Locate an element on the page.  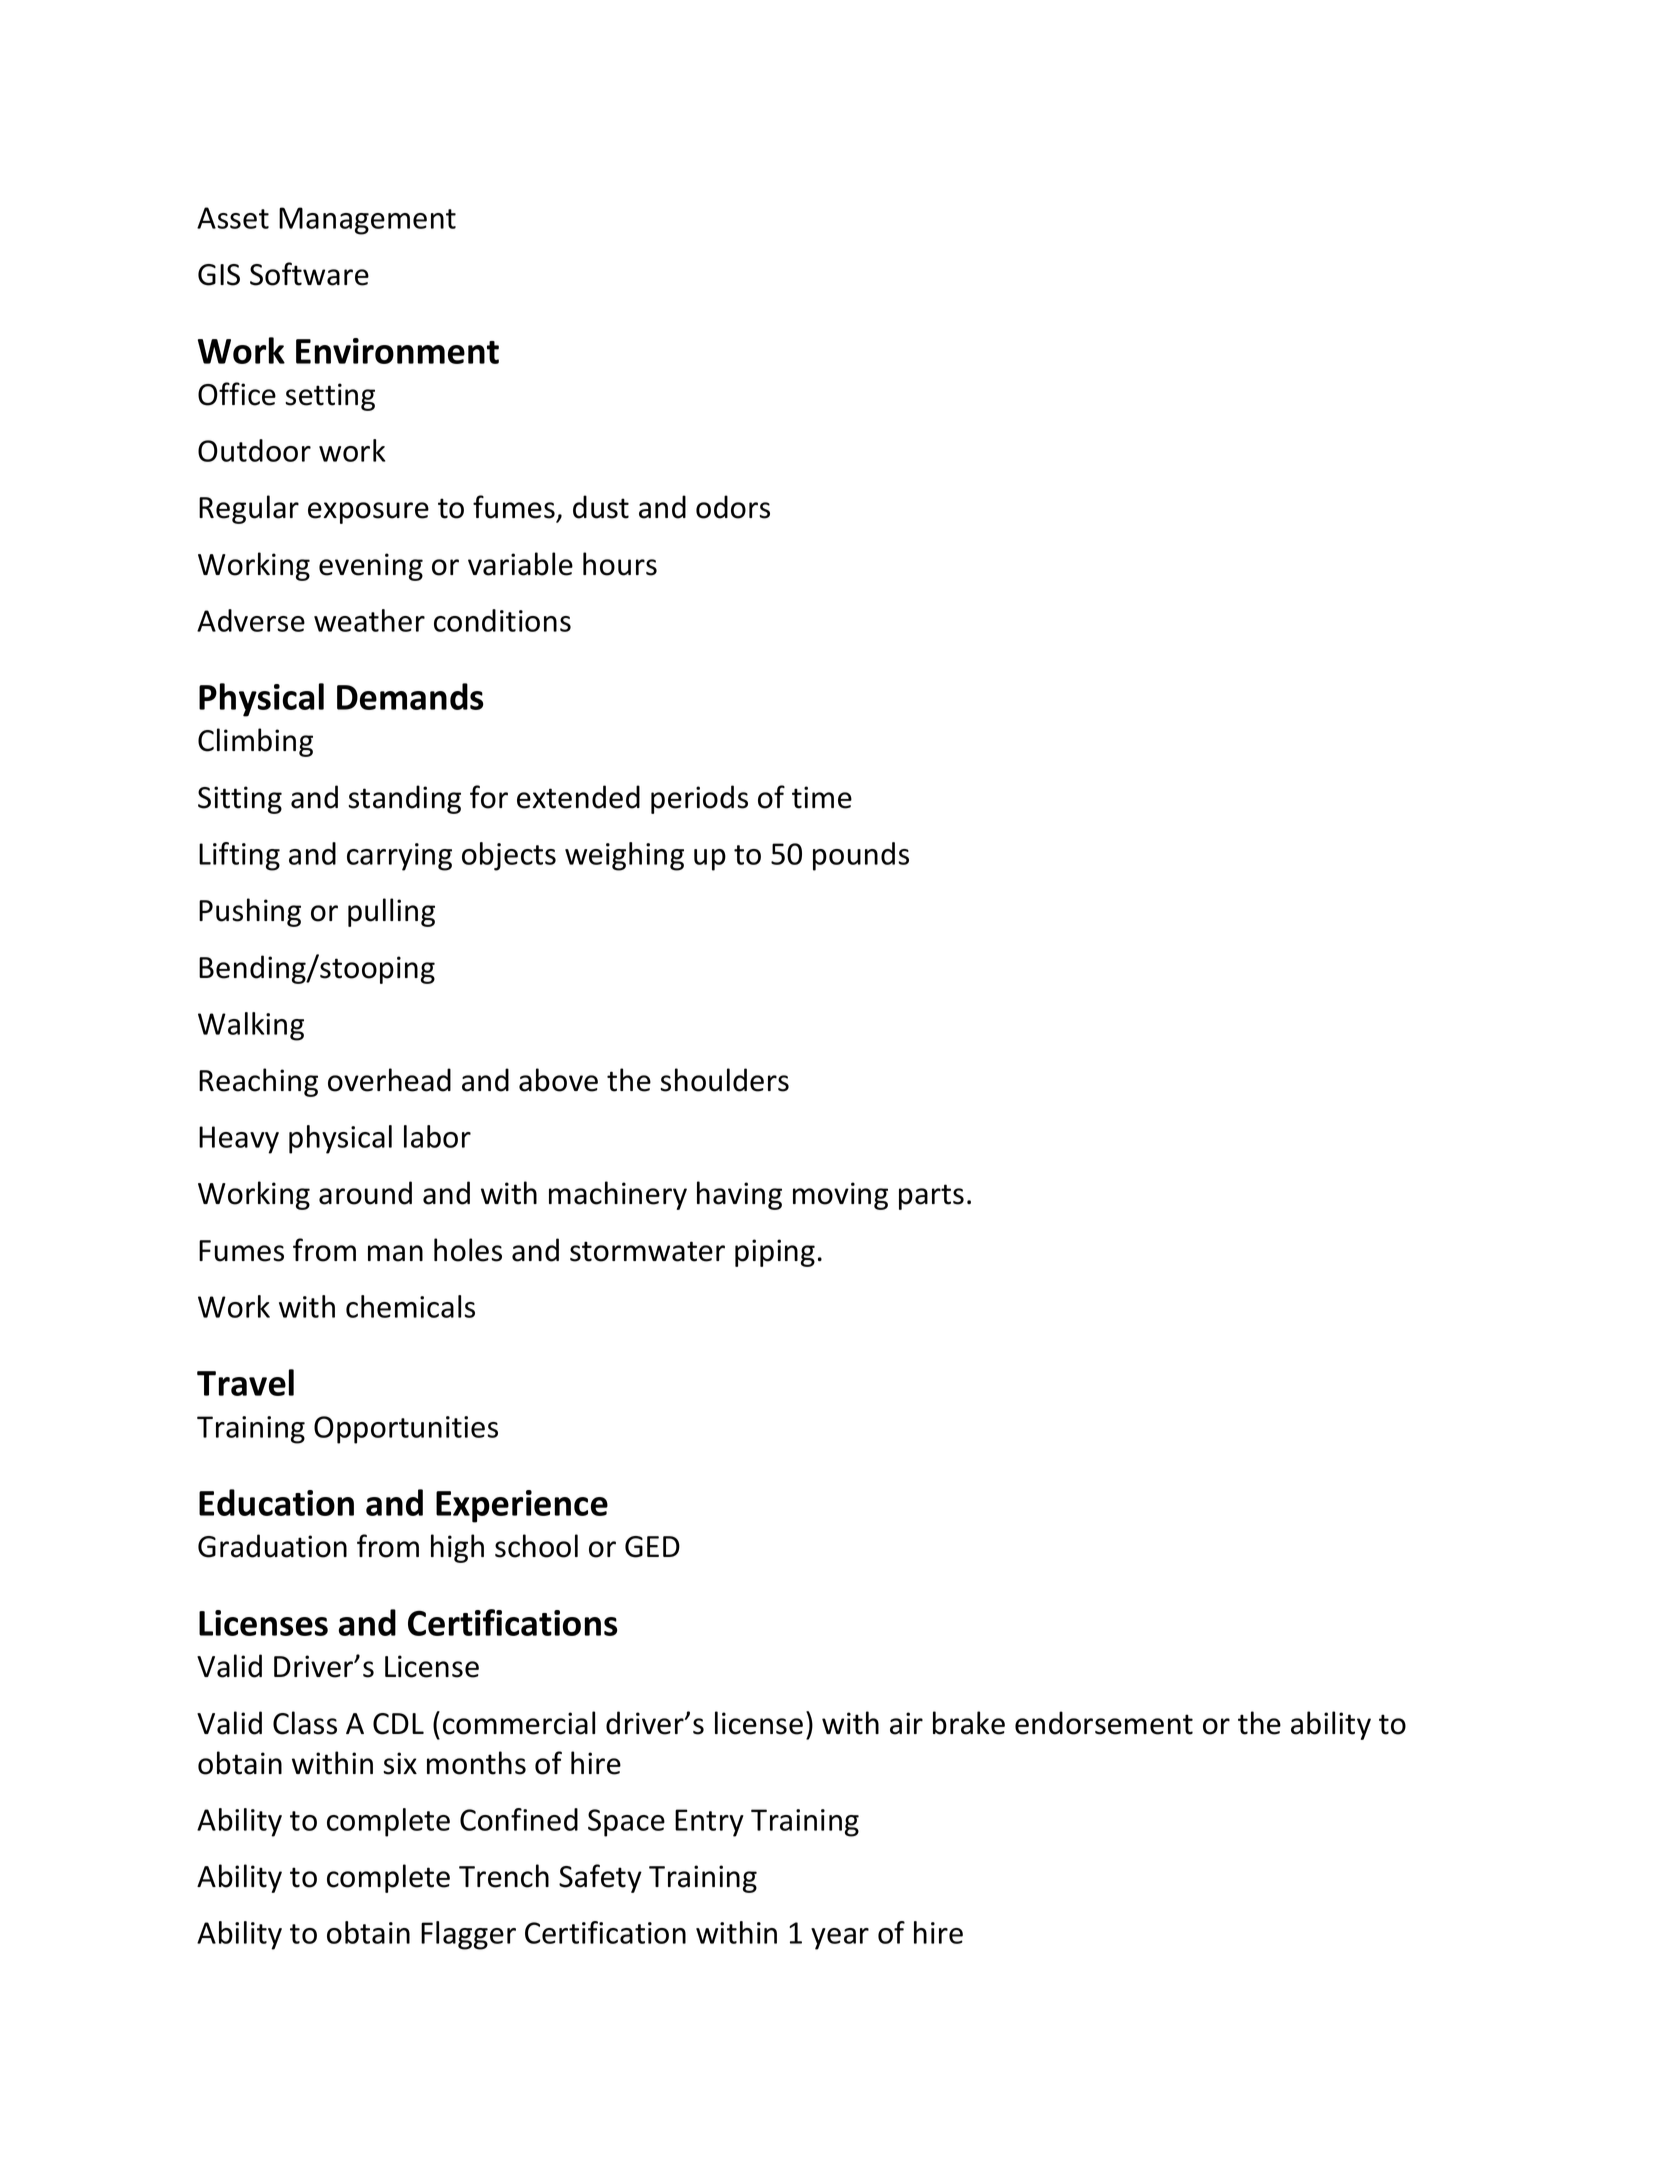
parts is located at coordinates (931, 1197).
